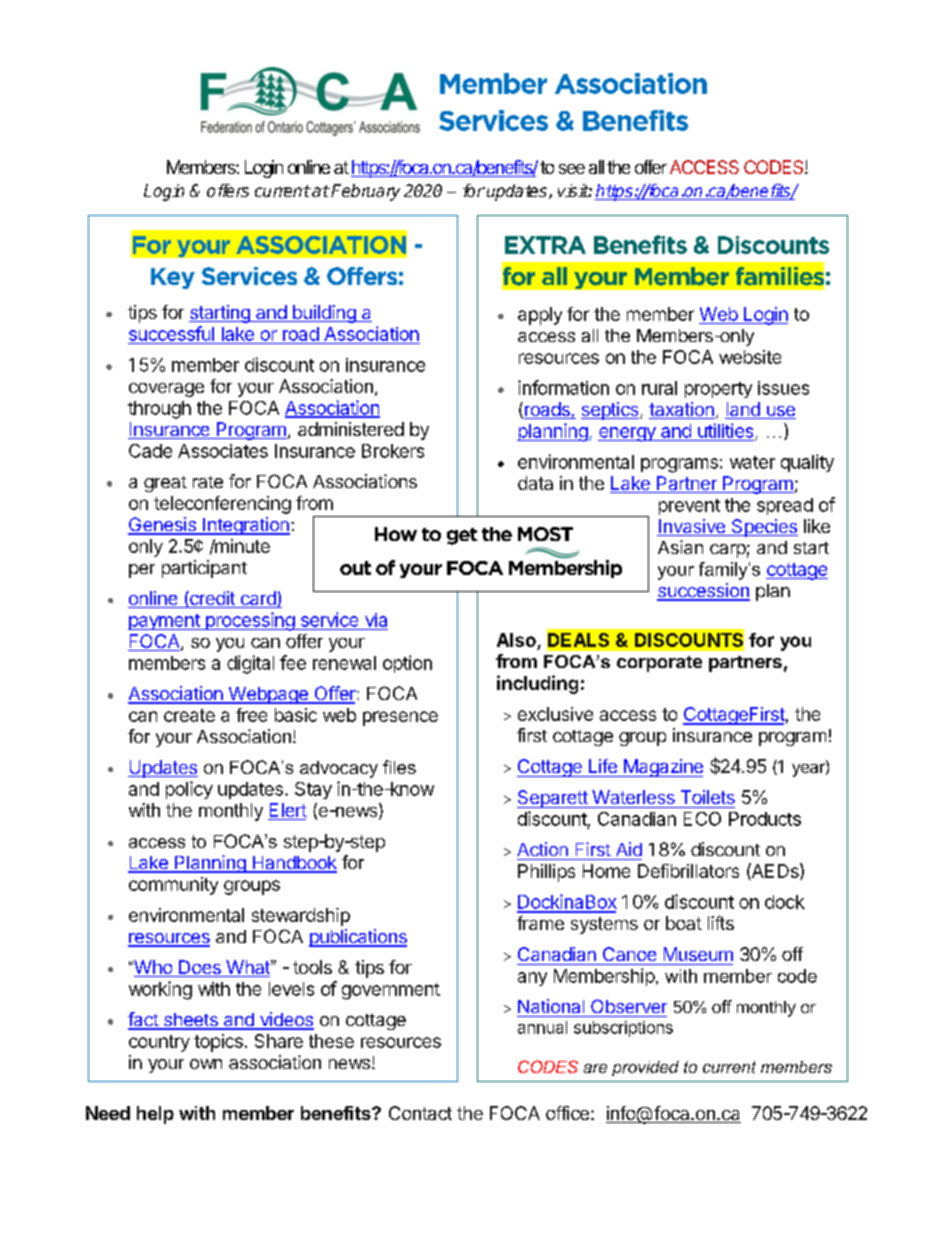 This screenshot has height=1233, width=952. Describe the element at coordinates (728, 551) in the screenshot. I see `carp` at that location.
